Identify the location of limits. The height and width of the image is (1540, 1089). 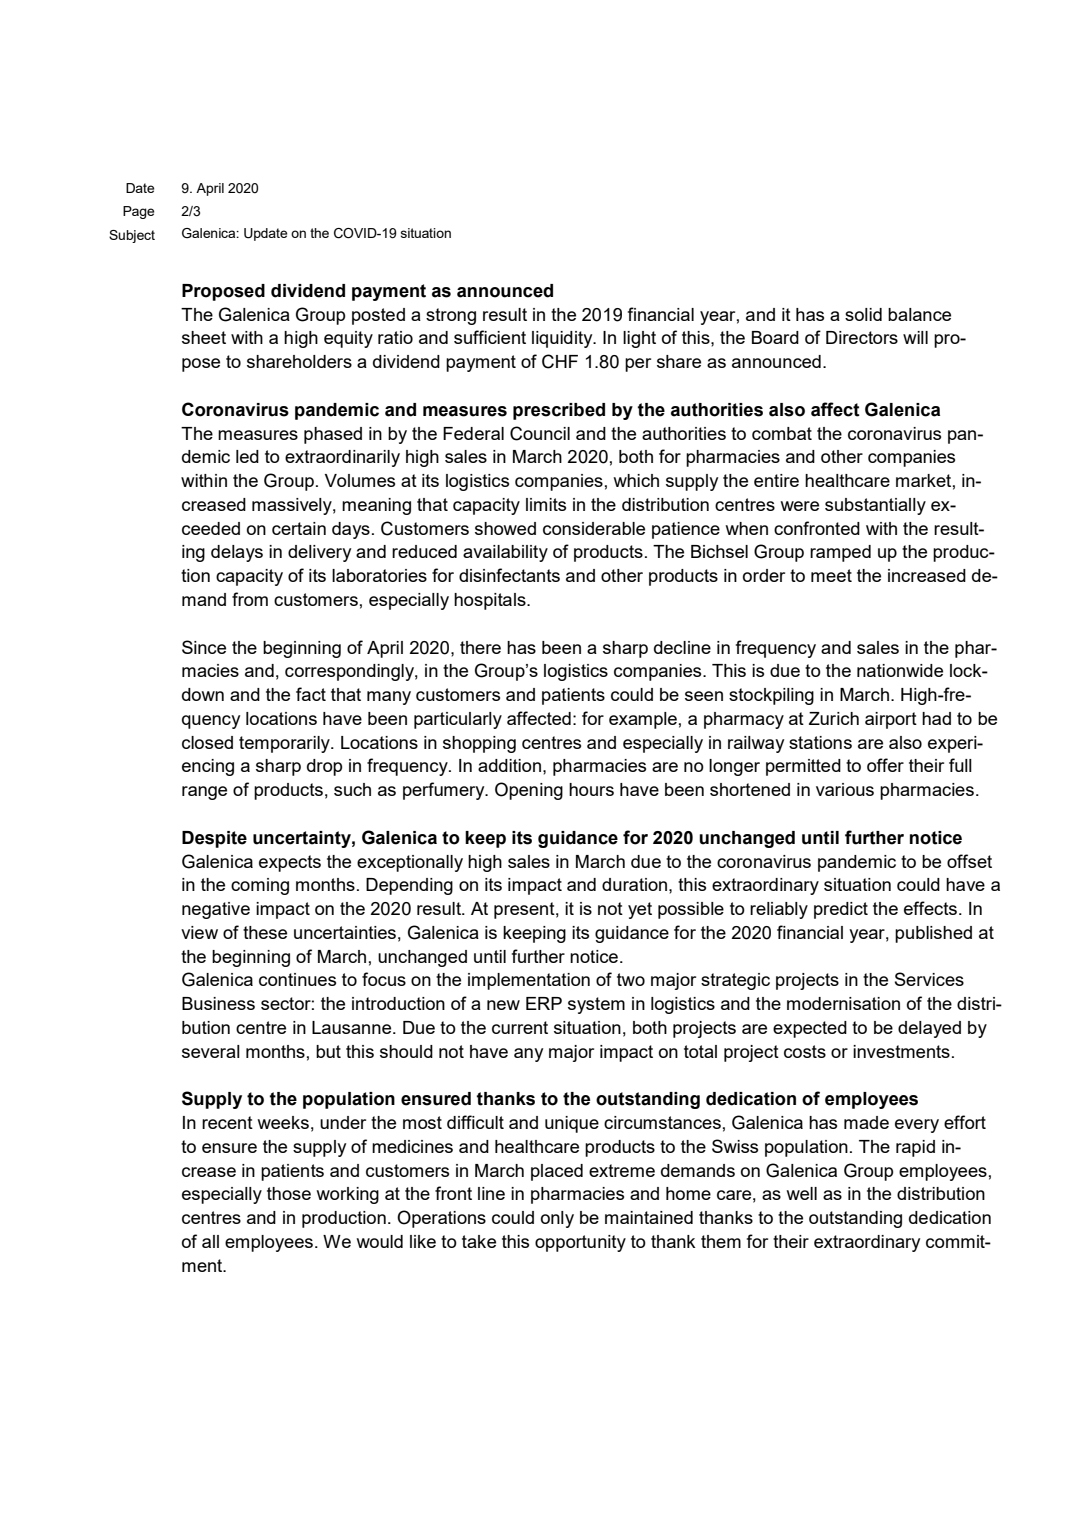
(546, 504).
